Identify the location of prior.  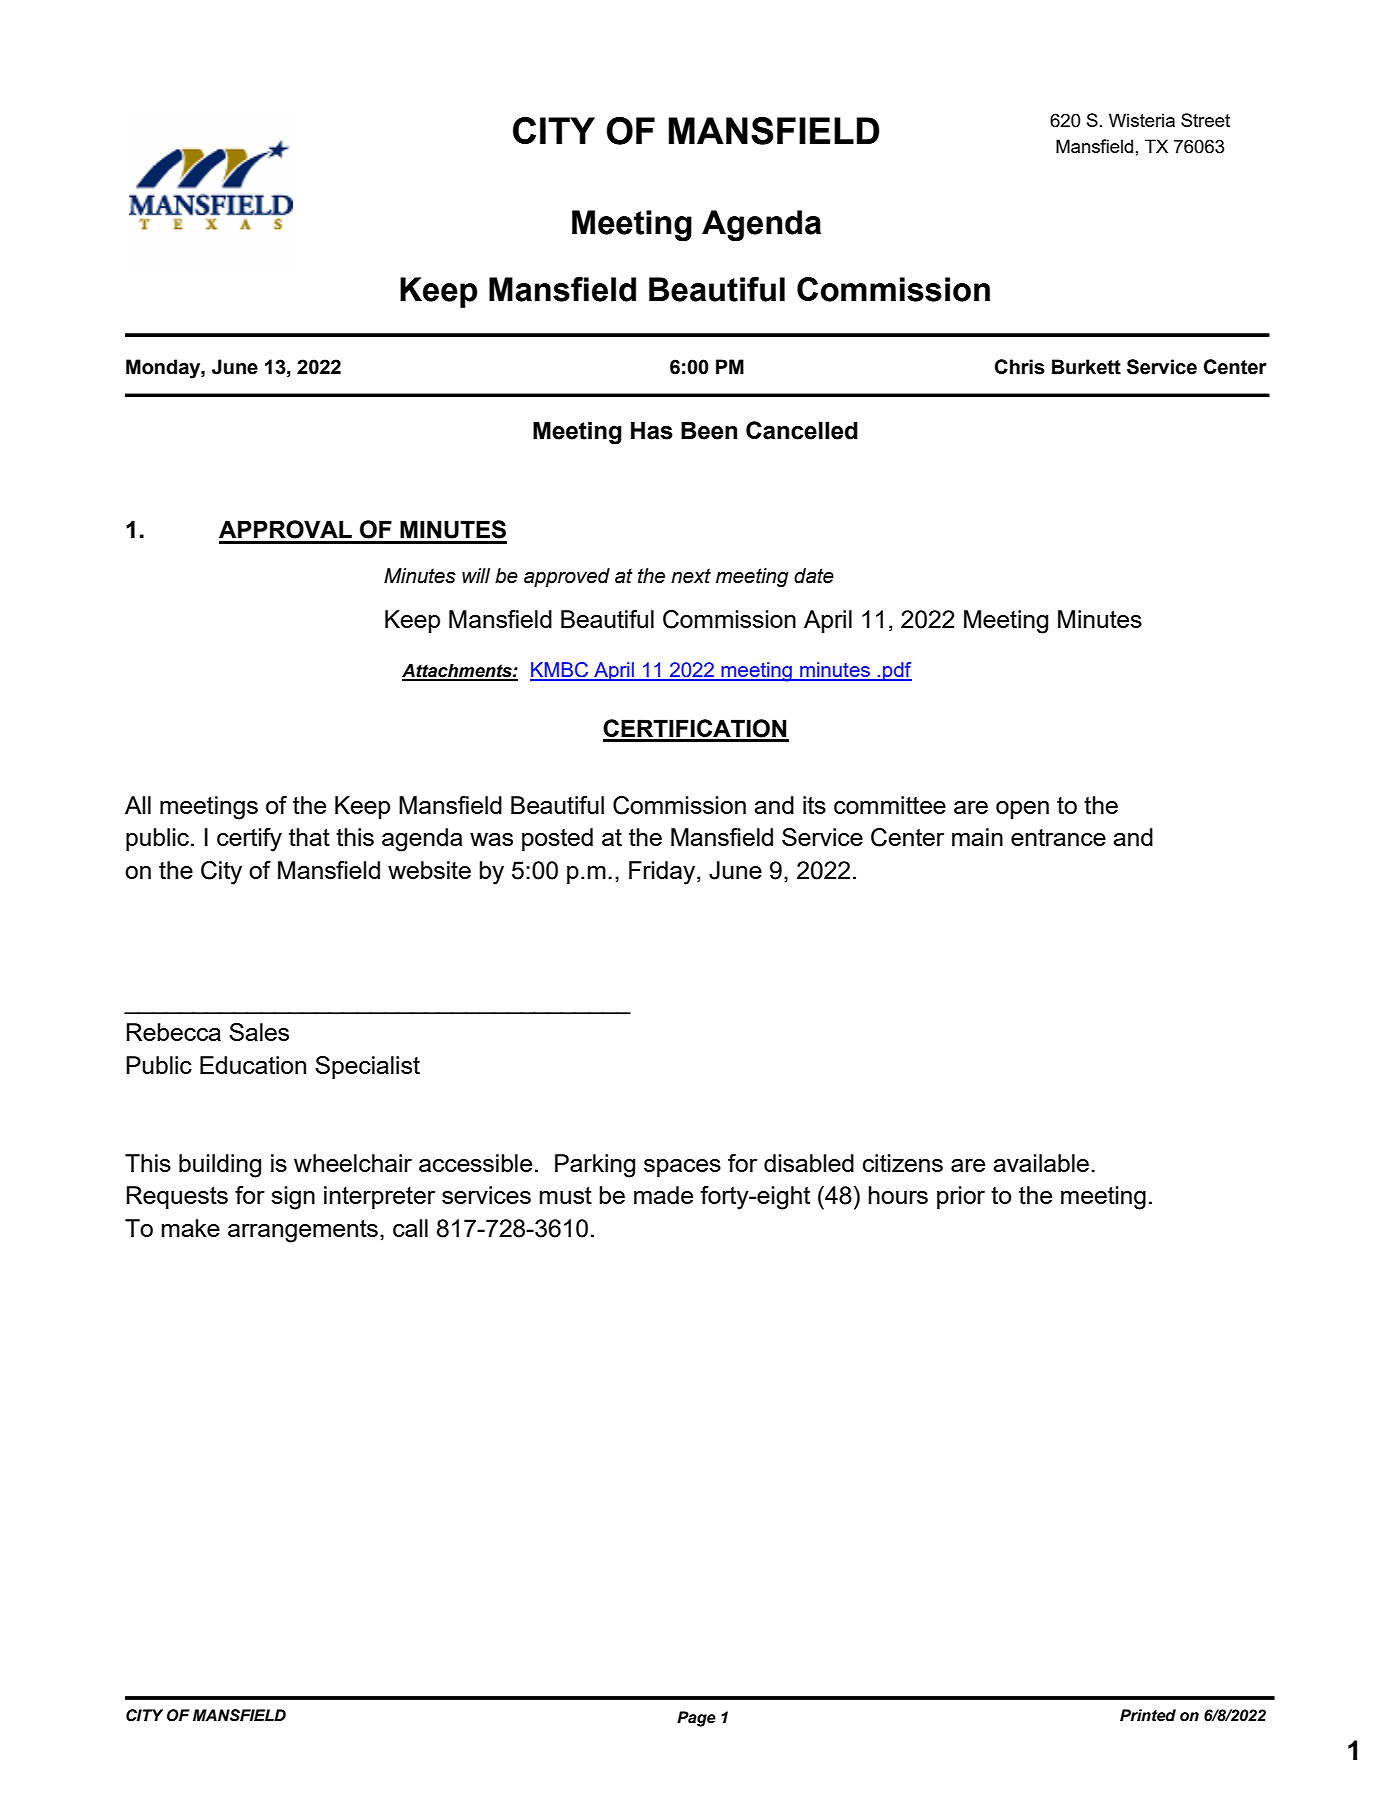
(961, 1197).
